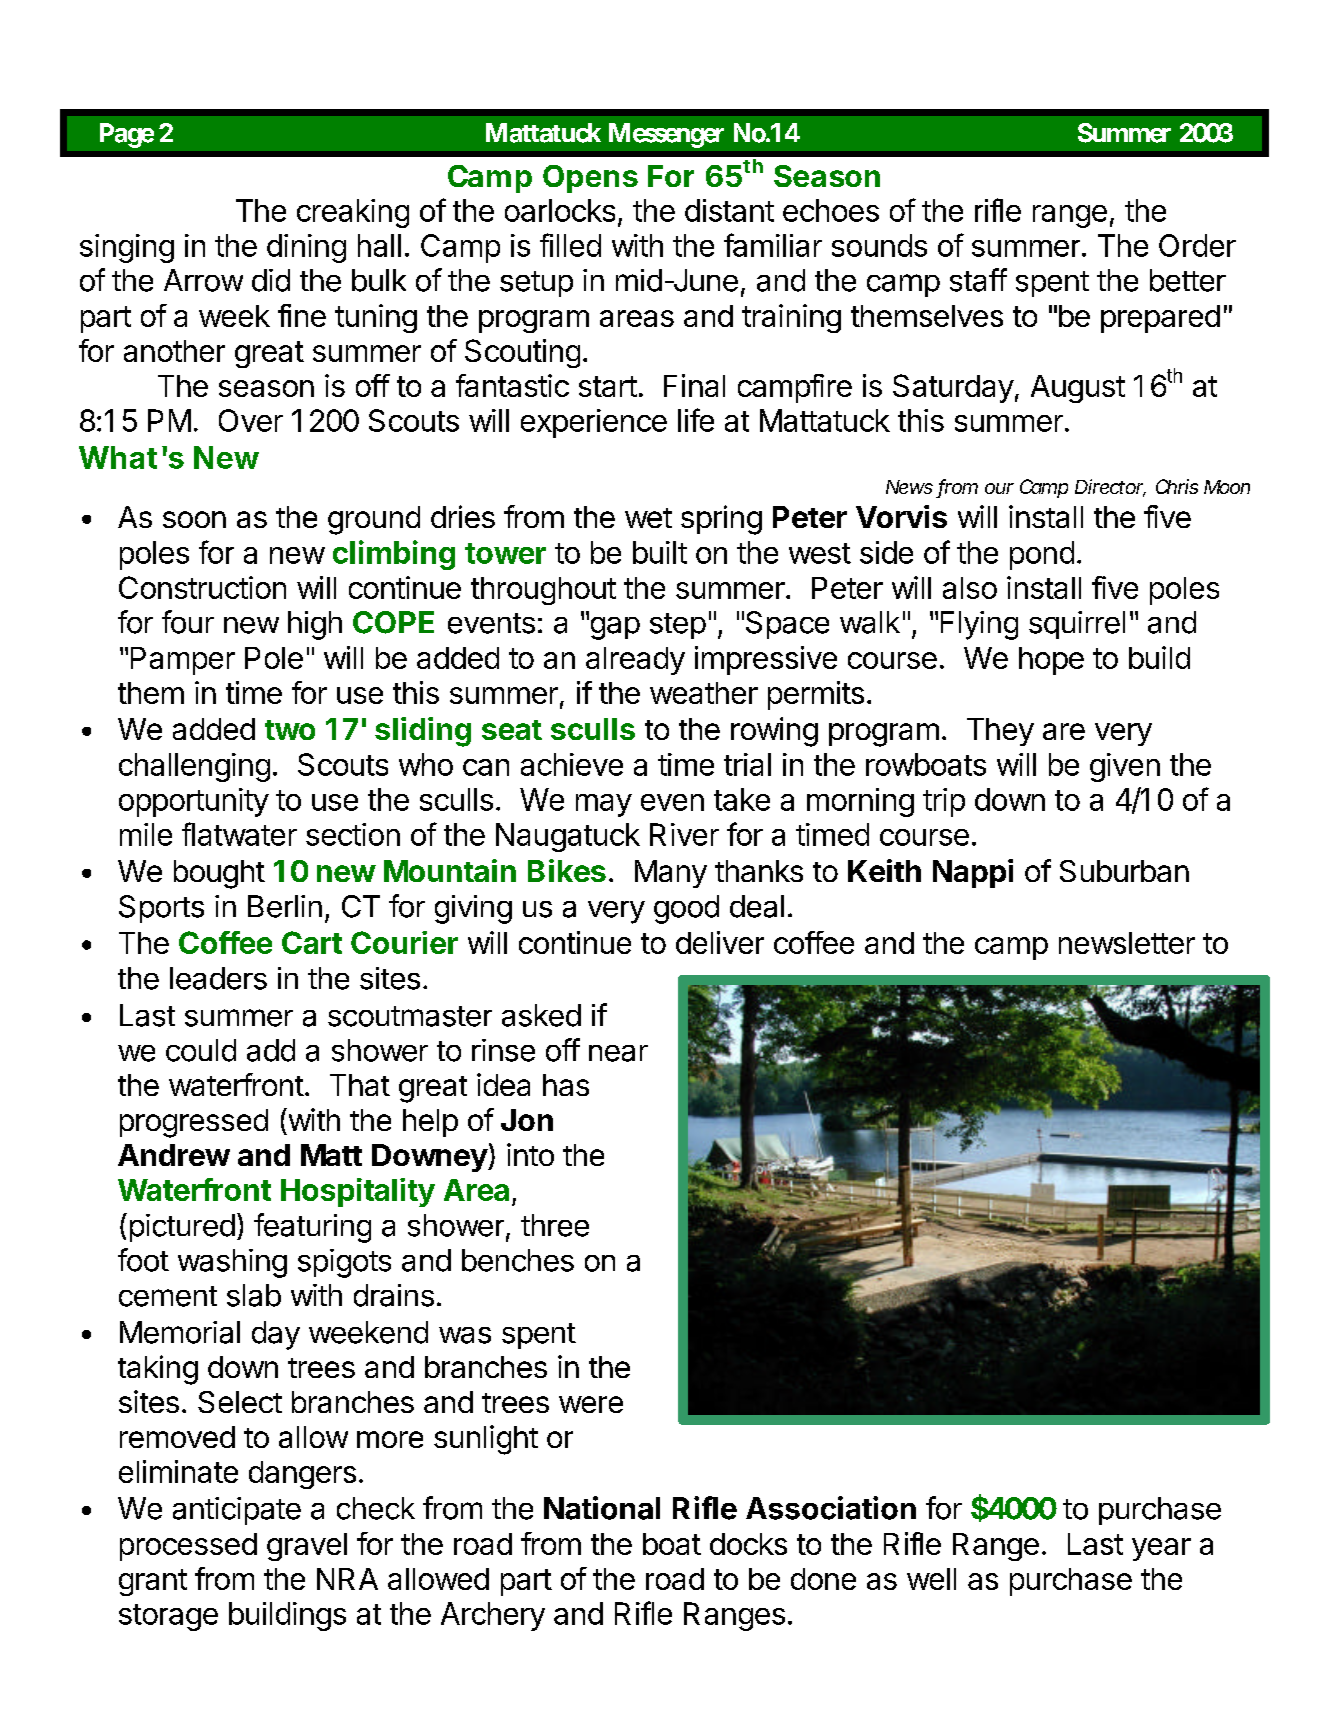 The width and height of the screenshot is (1329, 1720). What do you see at coordinates (666, 135) in the screenshot?
I see `Messenger` at bounding box center [666, 135].
